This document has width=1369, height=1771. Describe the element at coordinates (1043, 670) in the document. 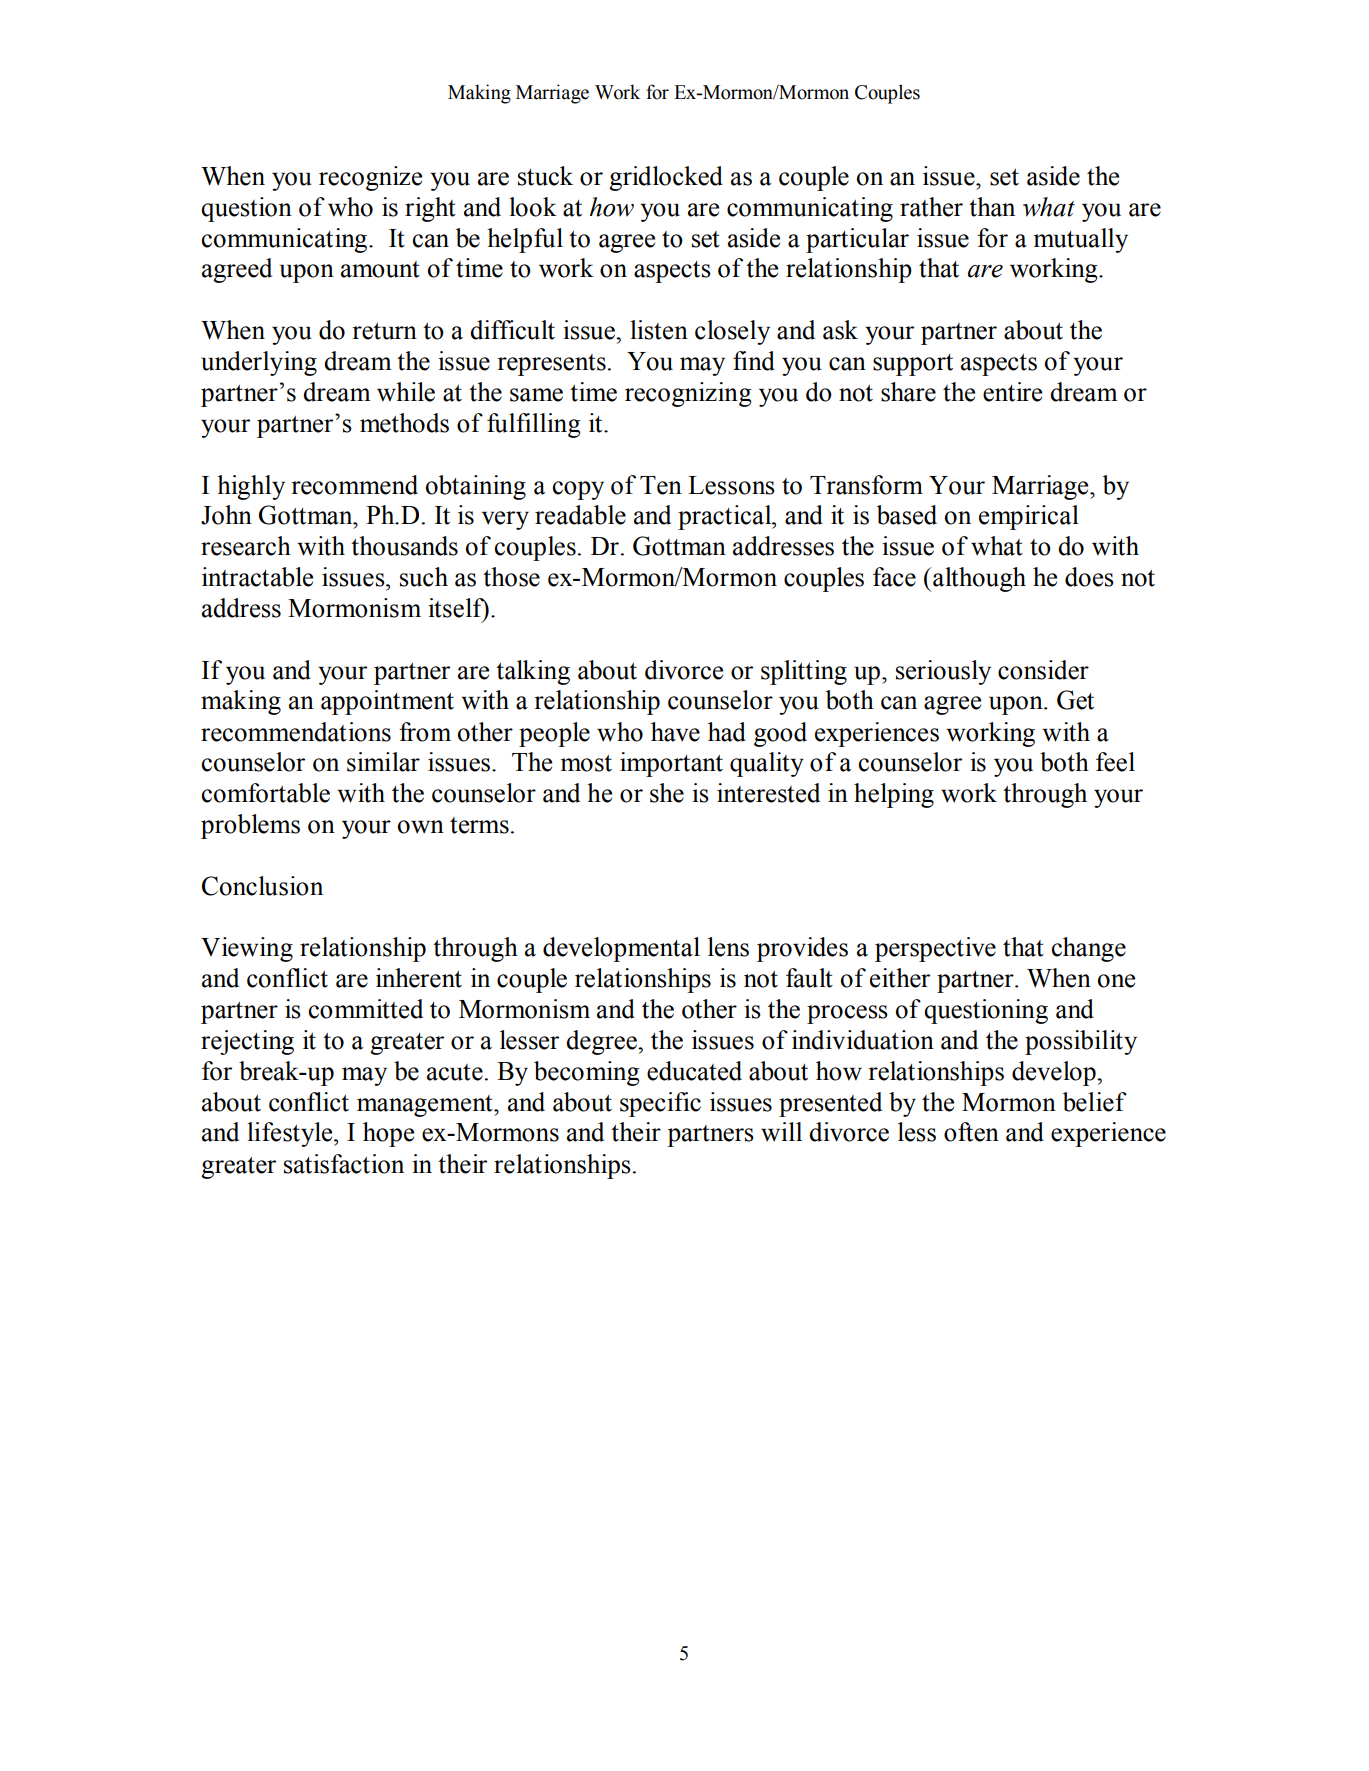

I see `consider` at that location.
